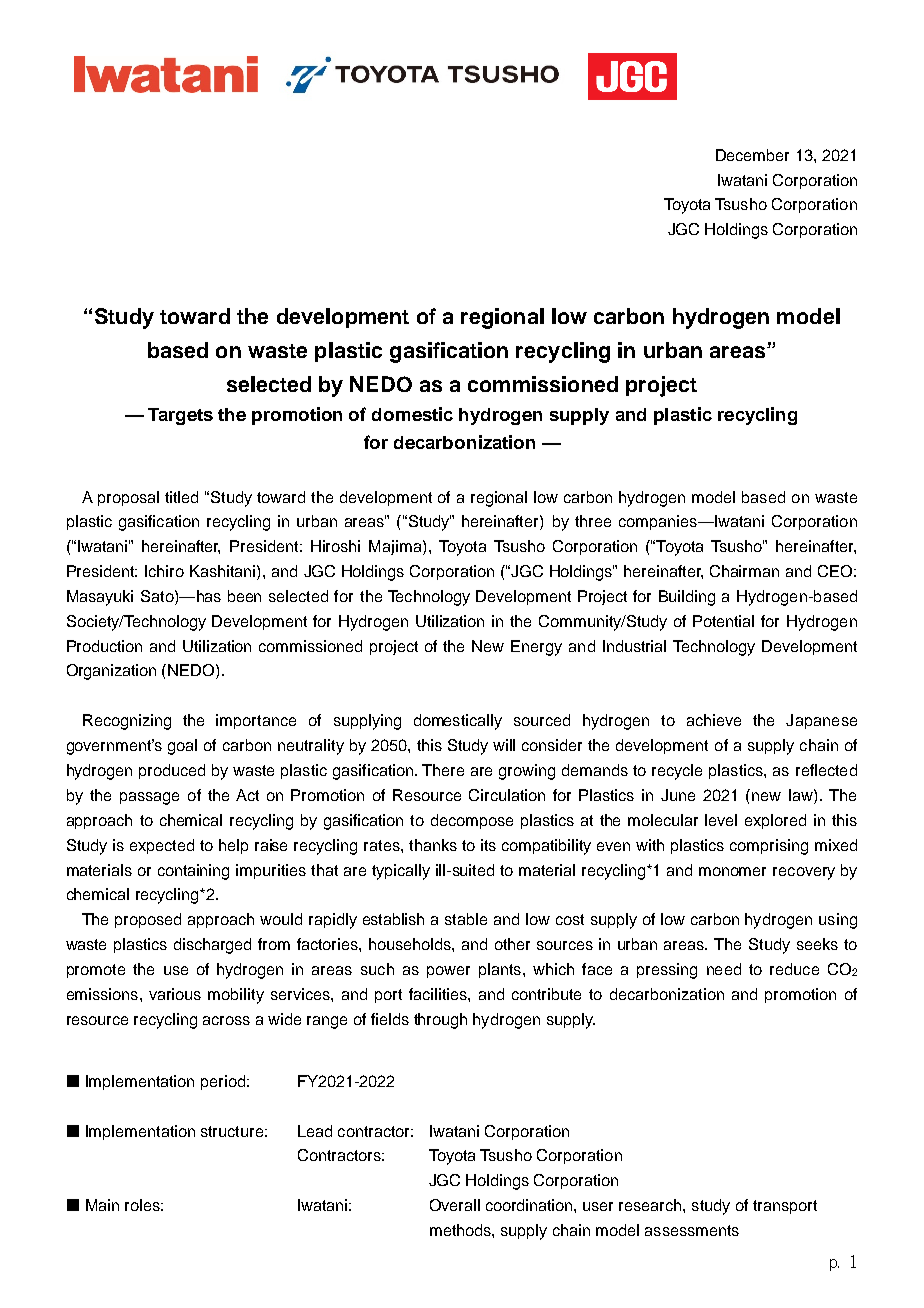 This screenshot has height=1308, width=924. What do you see at coordinates (455, 1205) in the screenshot?
I see `Overall` at bounding box center [455, 1205].
